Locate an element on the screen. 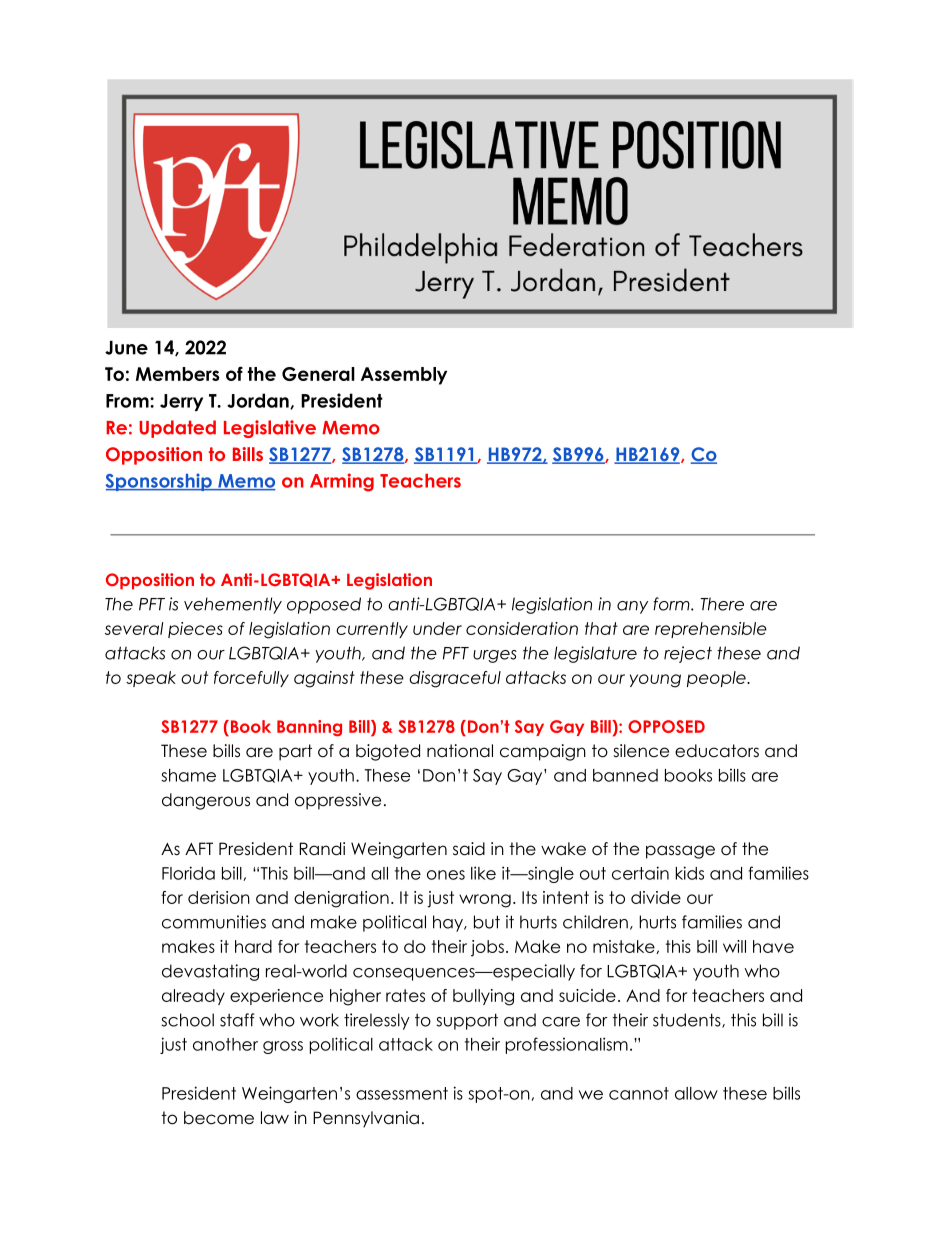 The image size is (952, 1233). passage is located at coordinates (680, 852).
